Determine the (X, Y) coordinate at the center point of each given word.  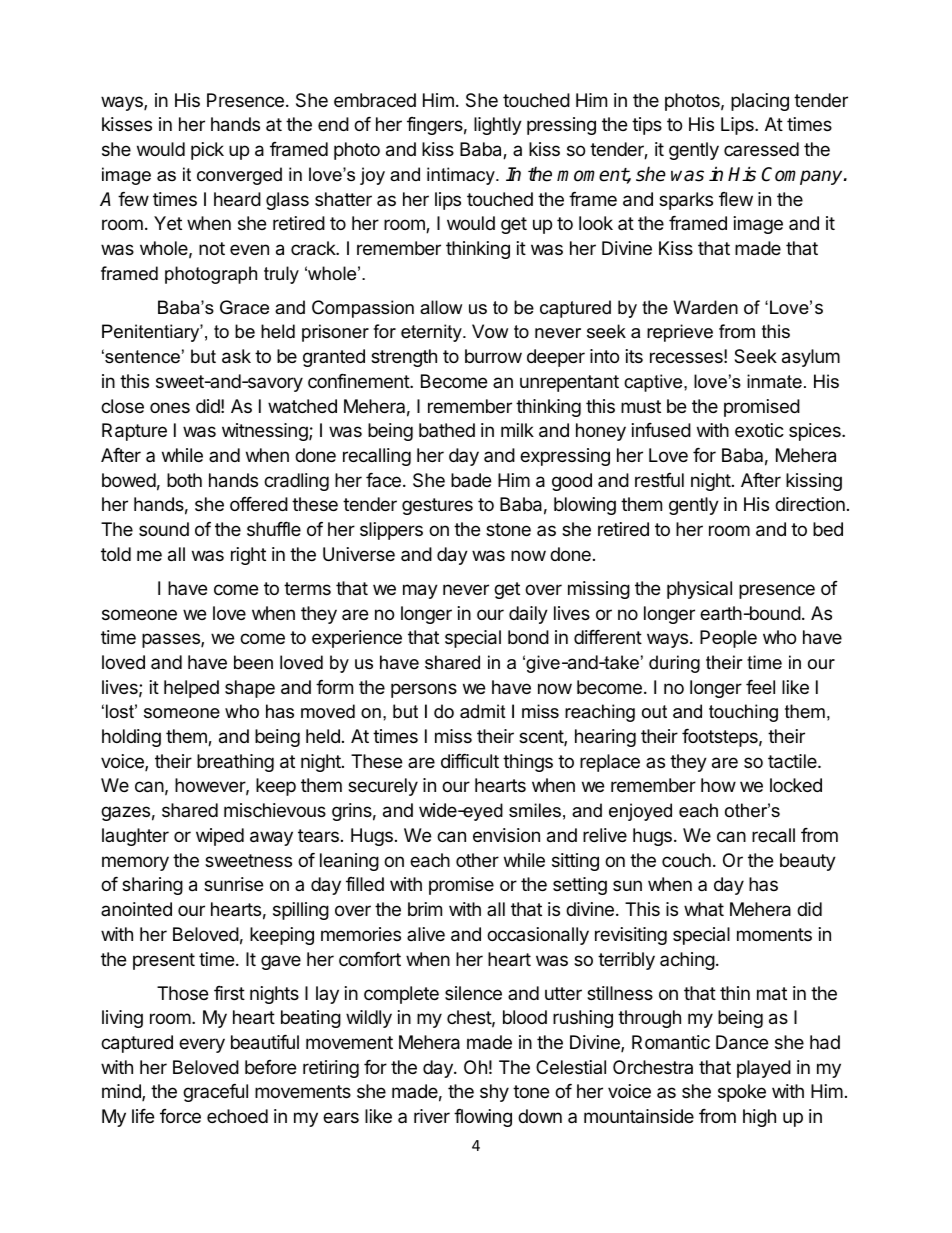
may (420, 591)
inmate (774, 381)
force (180, 1116)
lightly (498, 126)
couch (686, 860)
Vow (490, 331)
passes (172, 640)
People (728, 639)
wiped (220, 837)
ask (236, 356)
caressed (761, 149)
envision (506, 835)
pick (207, 151)
